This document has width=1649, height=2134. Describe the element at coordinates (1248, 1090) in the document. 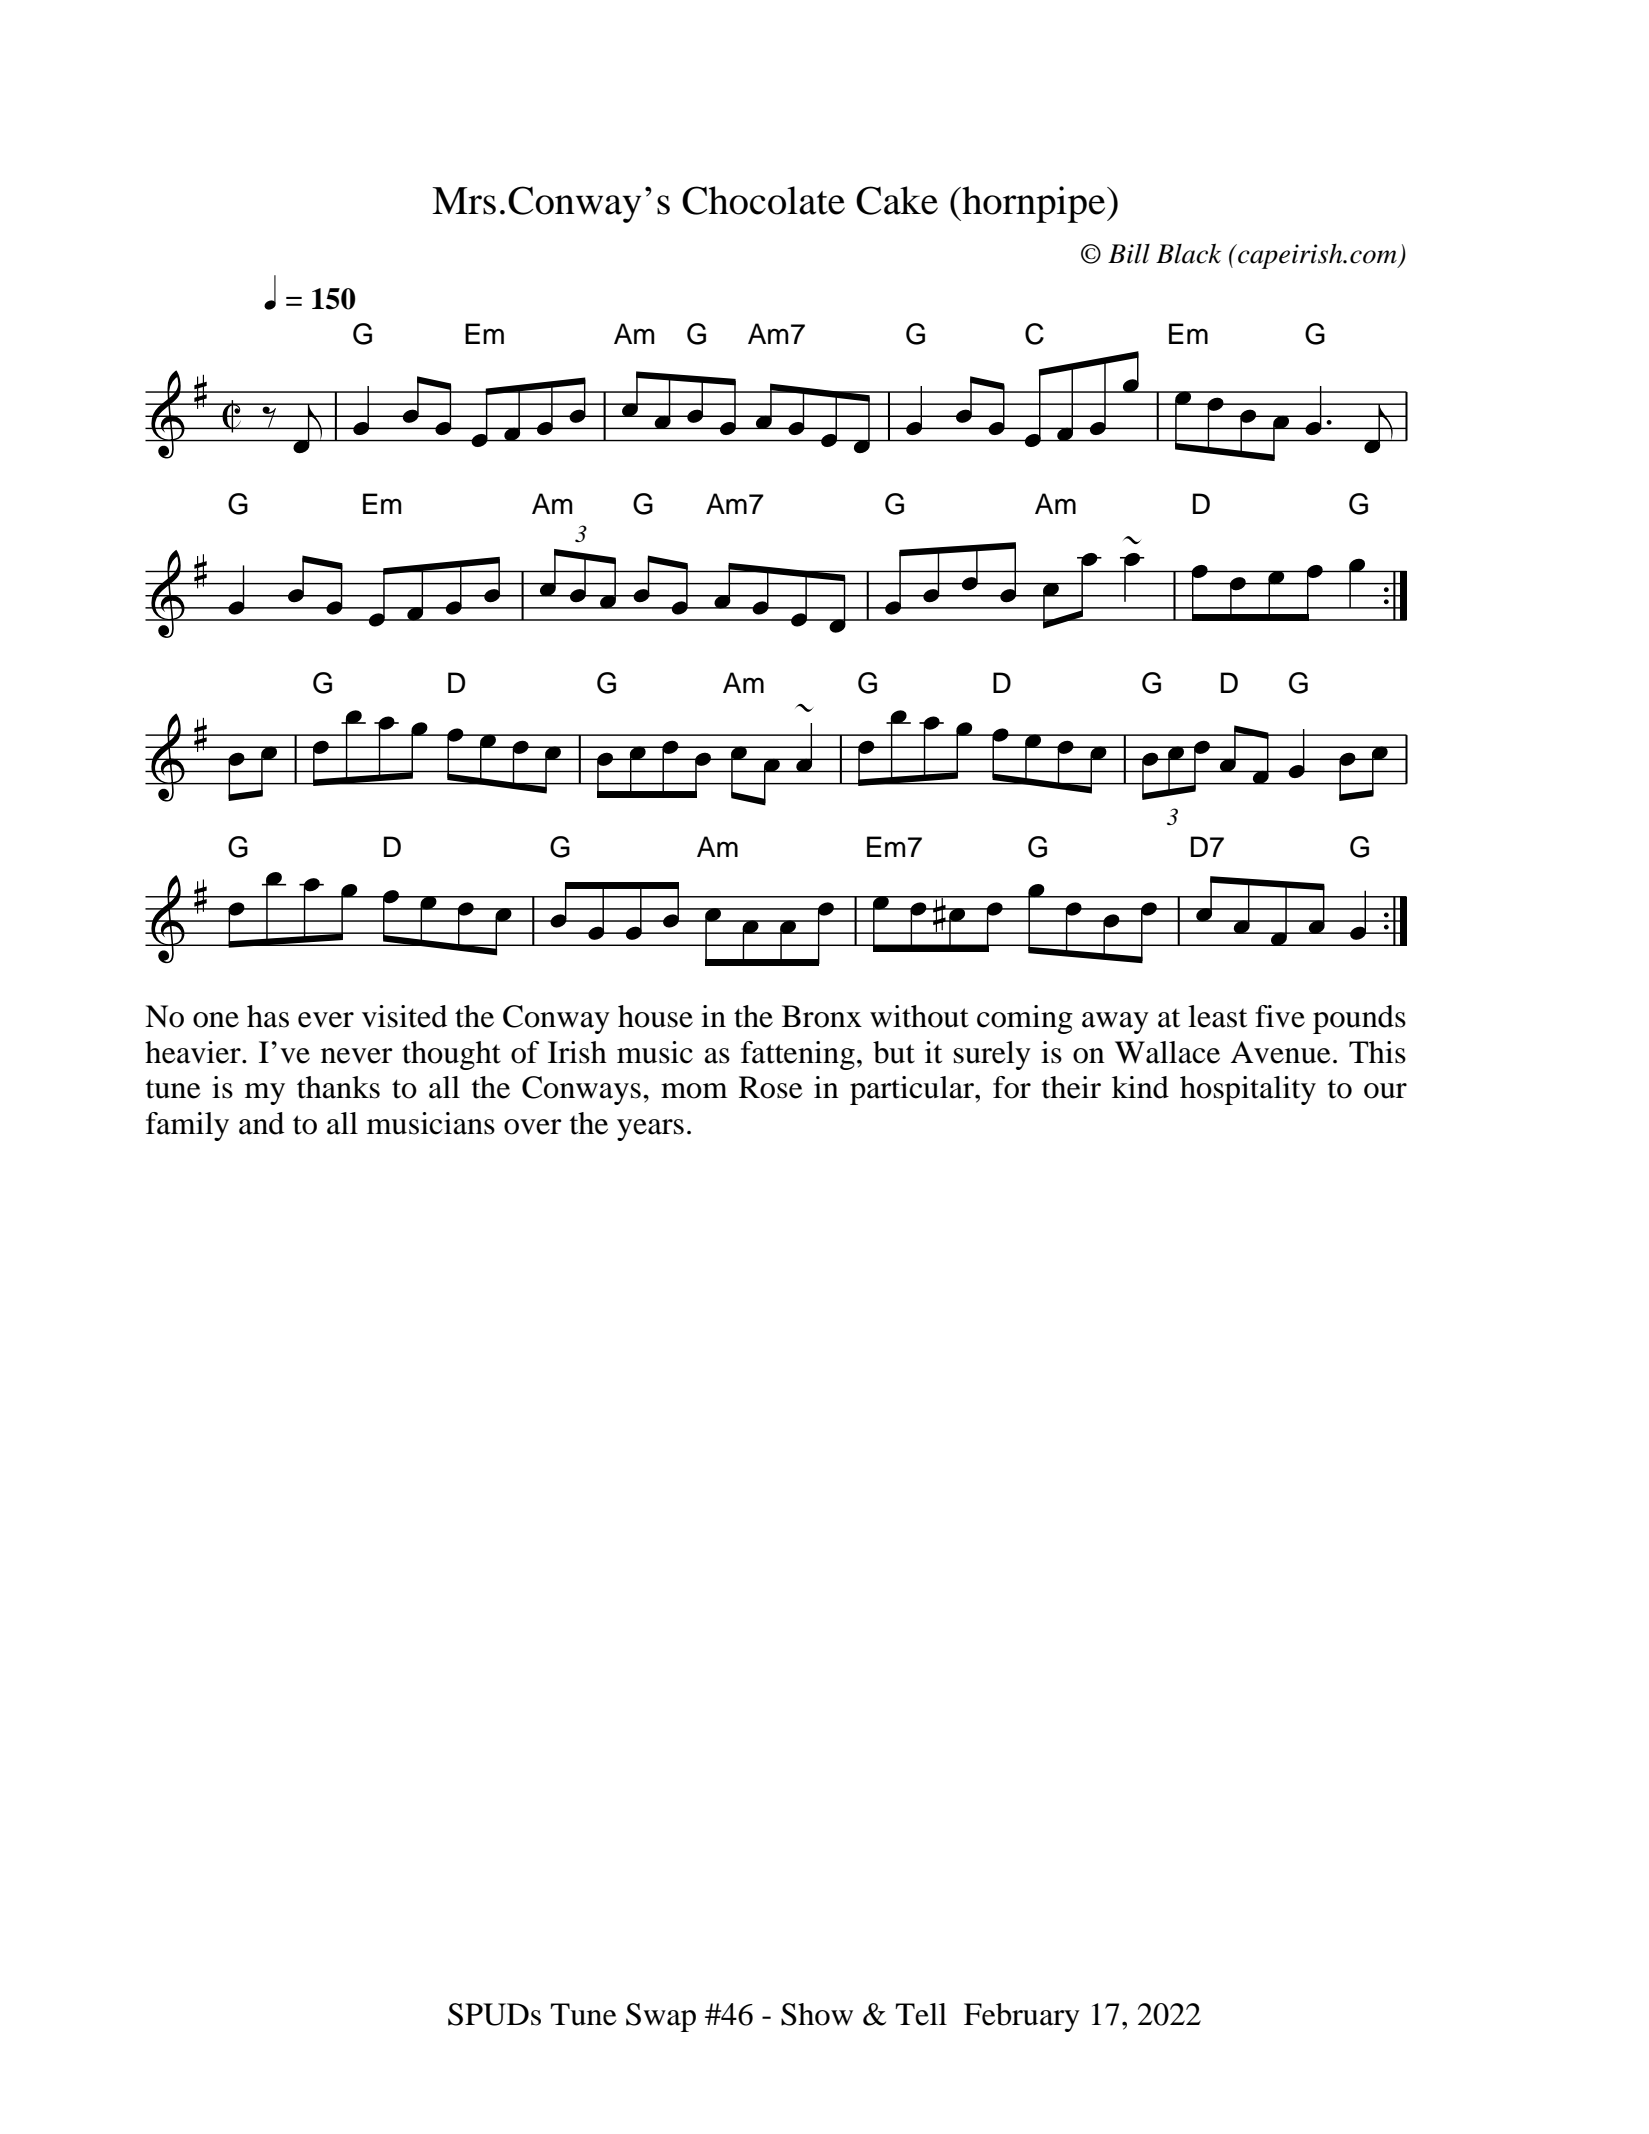

I see `hospitality` at that location.
